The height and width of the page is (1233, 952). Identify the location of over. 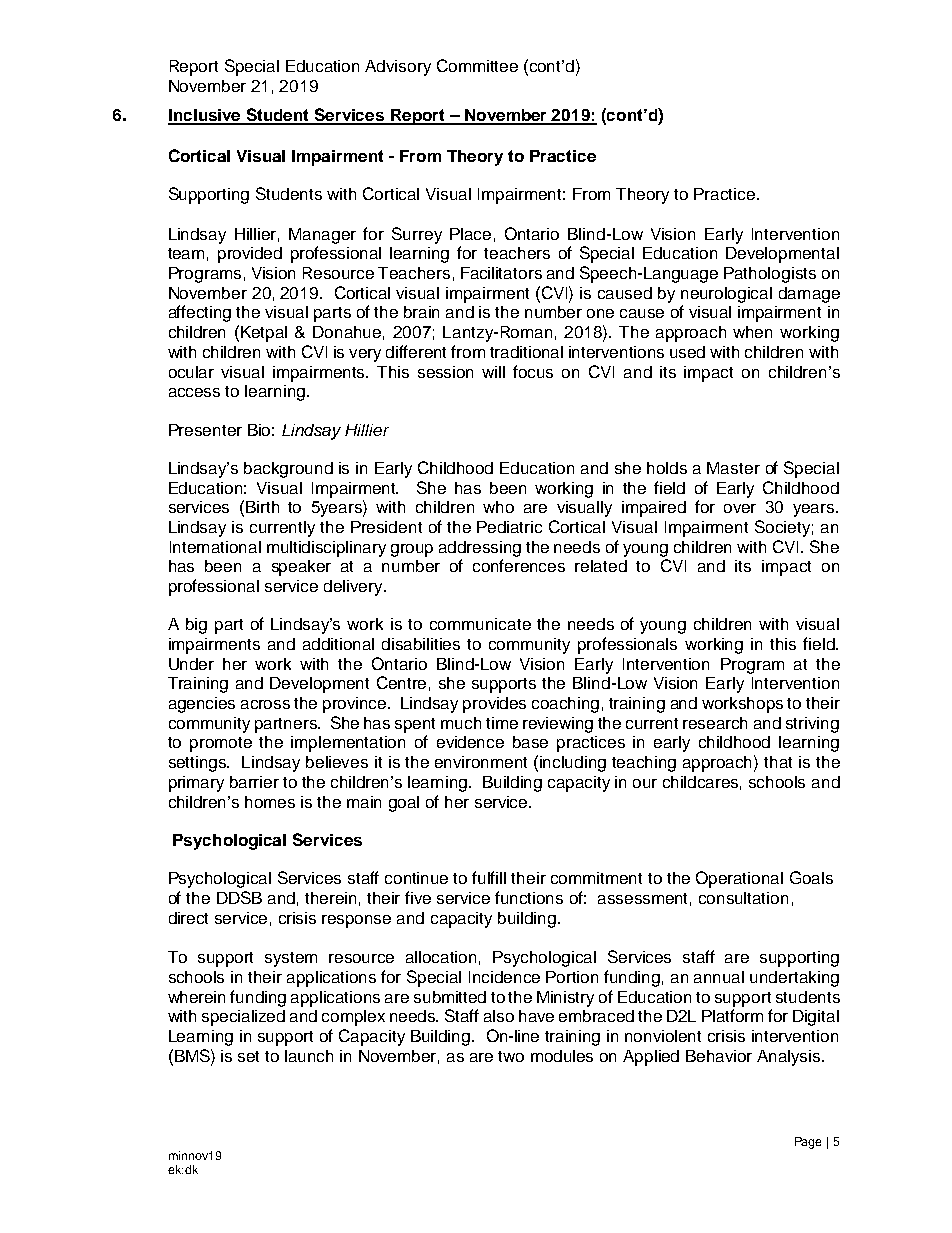
(740, 508).
